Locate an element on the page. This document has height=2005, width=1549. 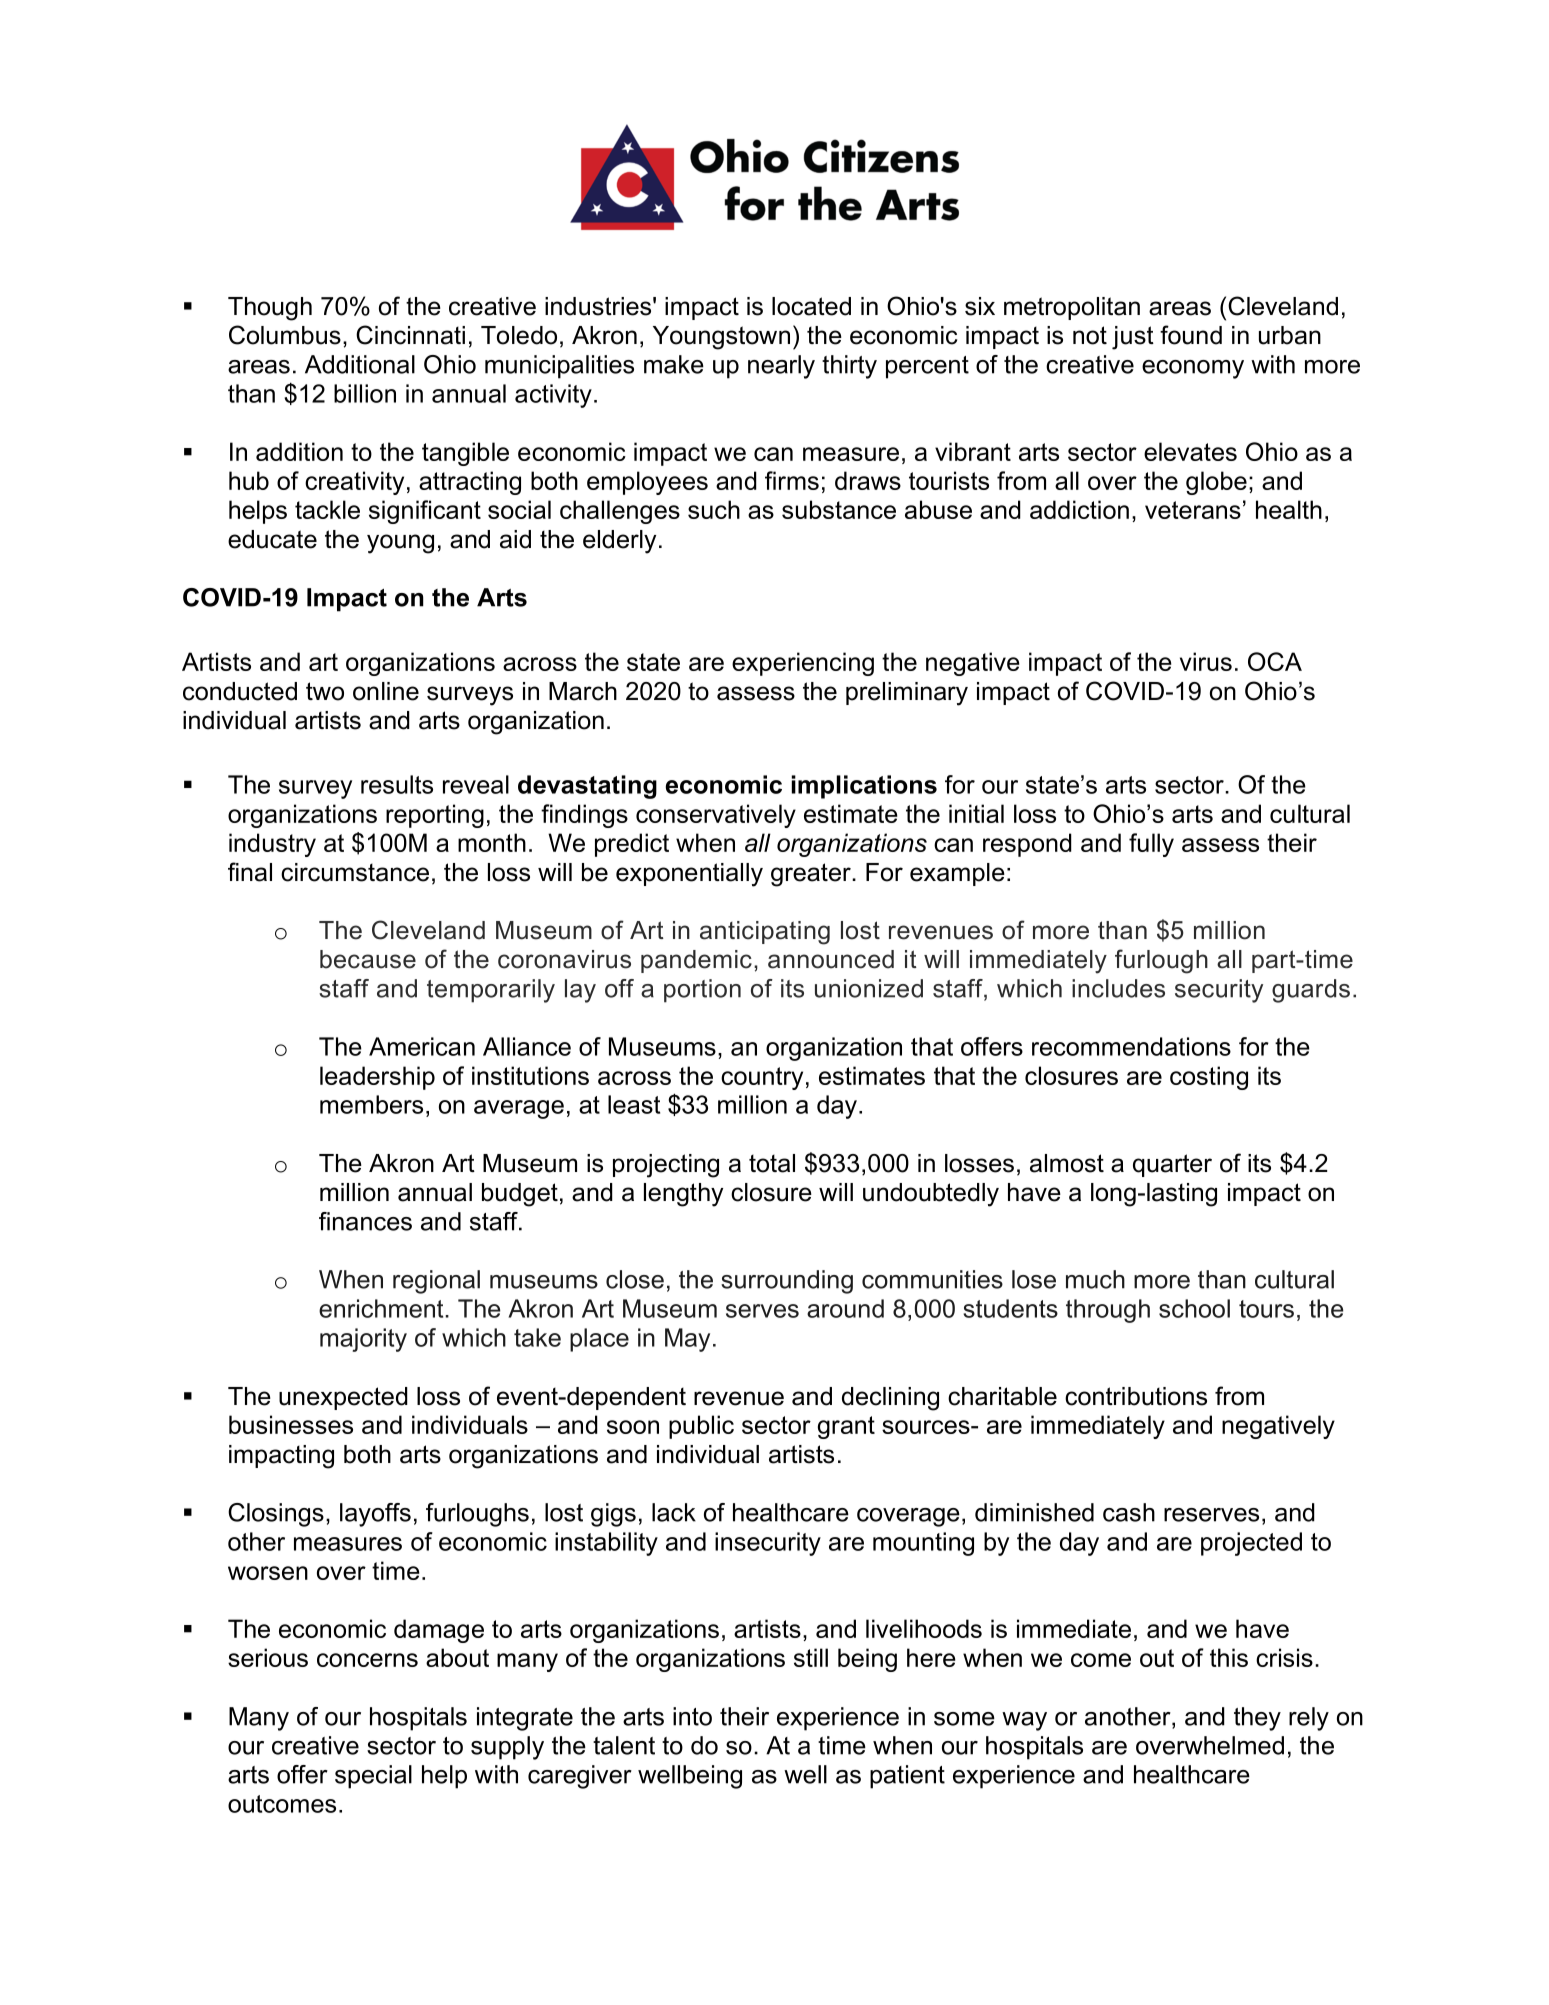
special is located at coordinates (373, 1777).
